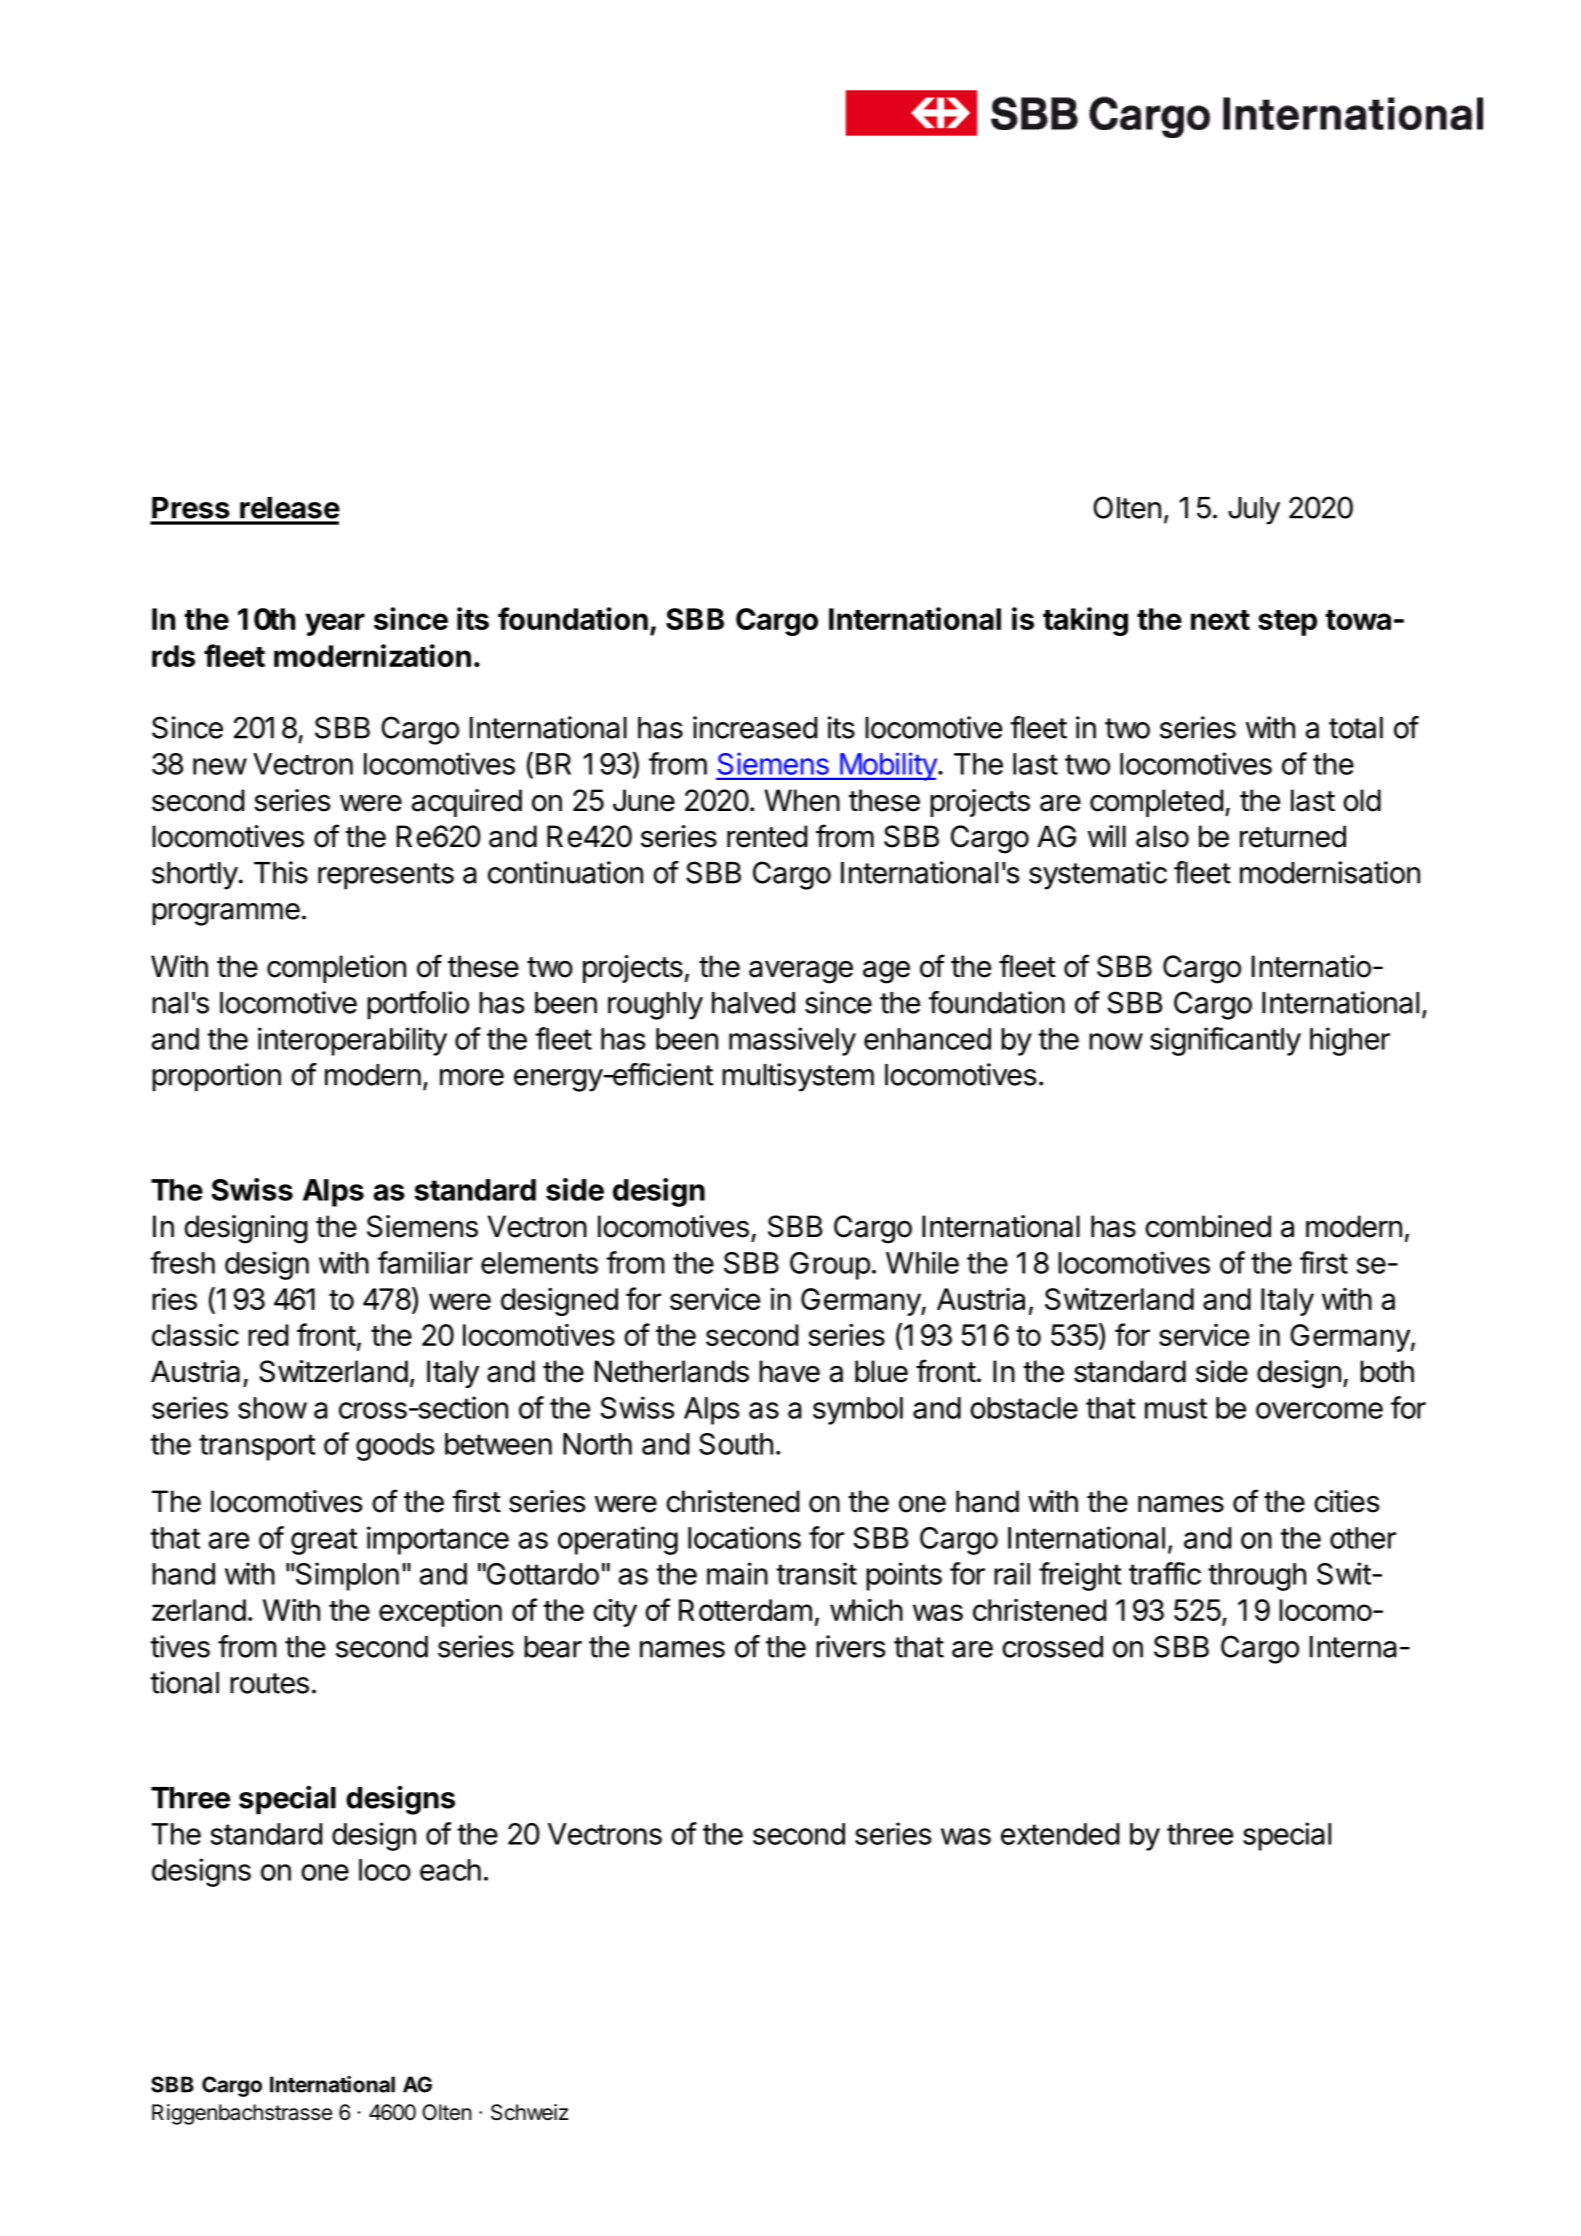 Image resolution: width=1581 pixels, height=2236 pixels. I want to click on increased, so click(755, 727).
